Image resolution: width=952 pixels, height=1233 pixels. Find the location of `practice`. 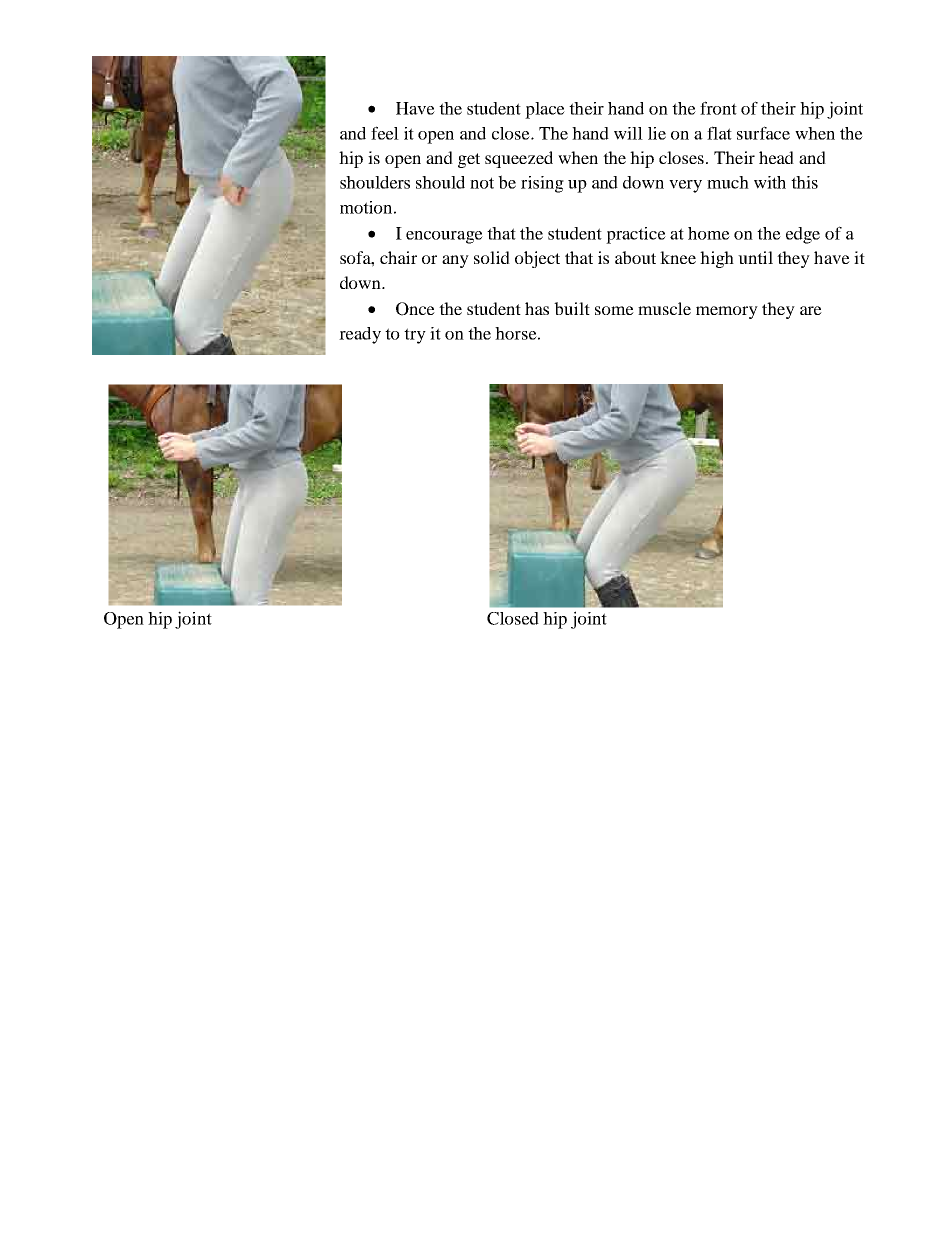

practice is located at coordinates (636, 235).
